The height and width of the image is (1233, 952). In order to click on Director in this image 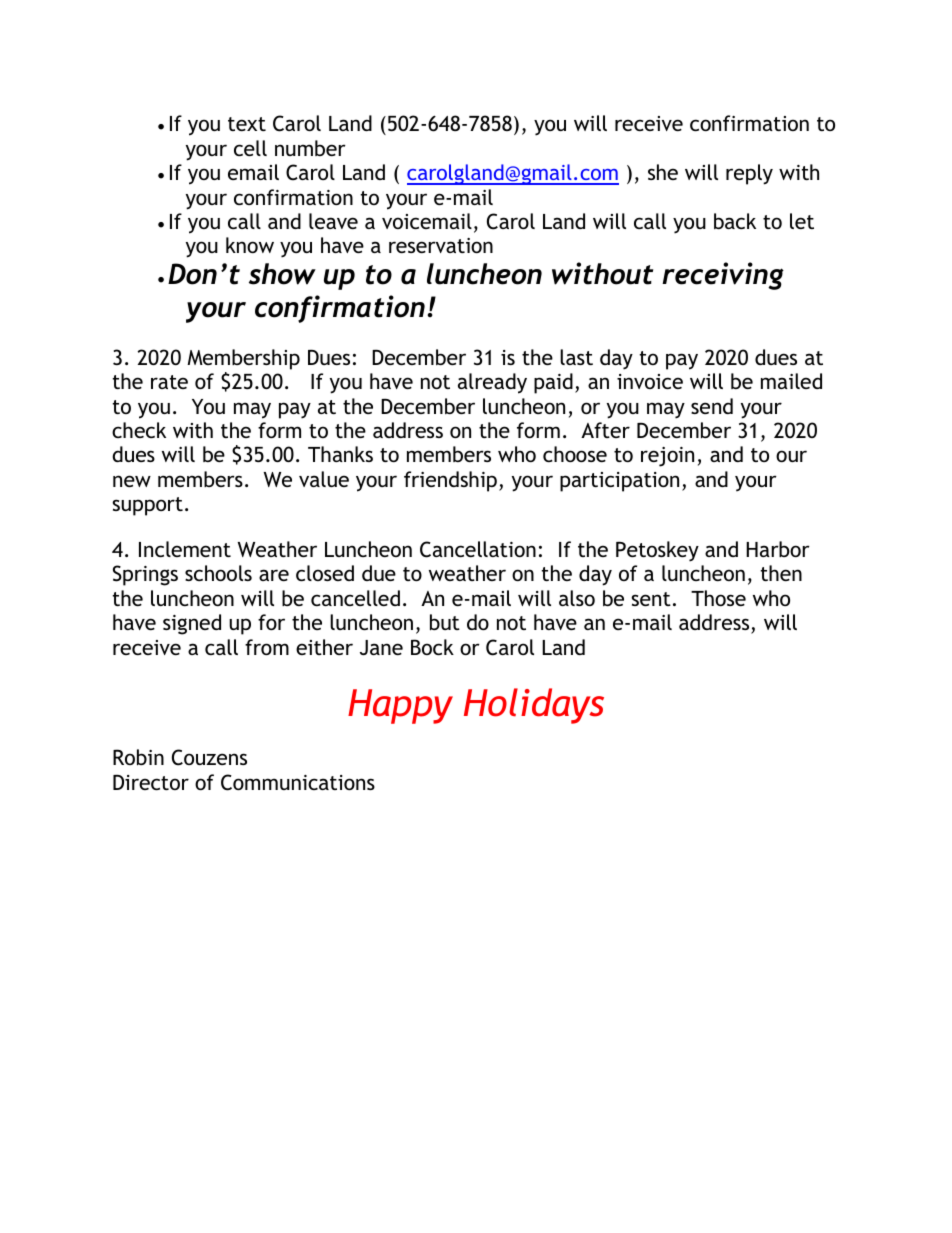, I will do `click(151, 782)`.
